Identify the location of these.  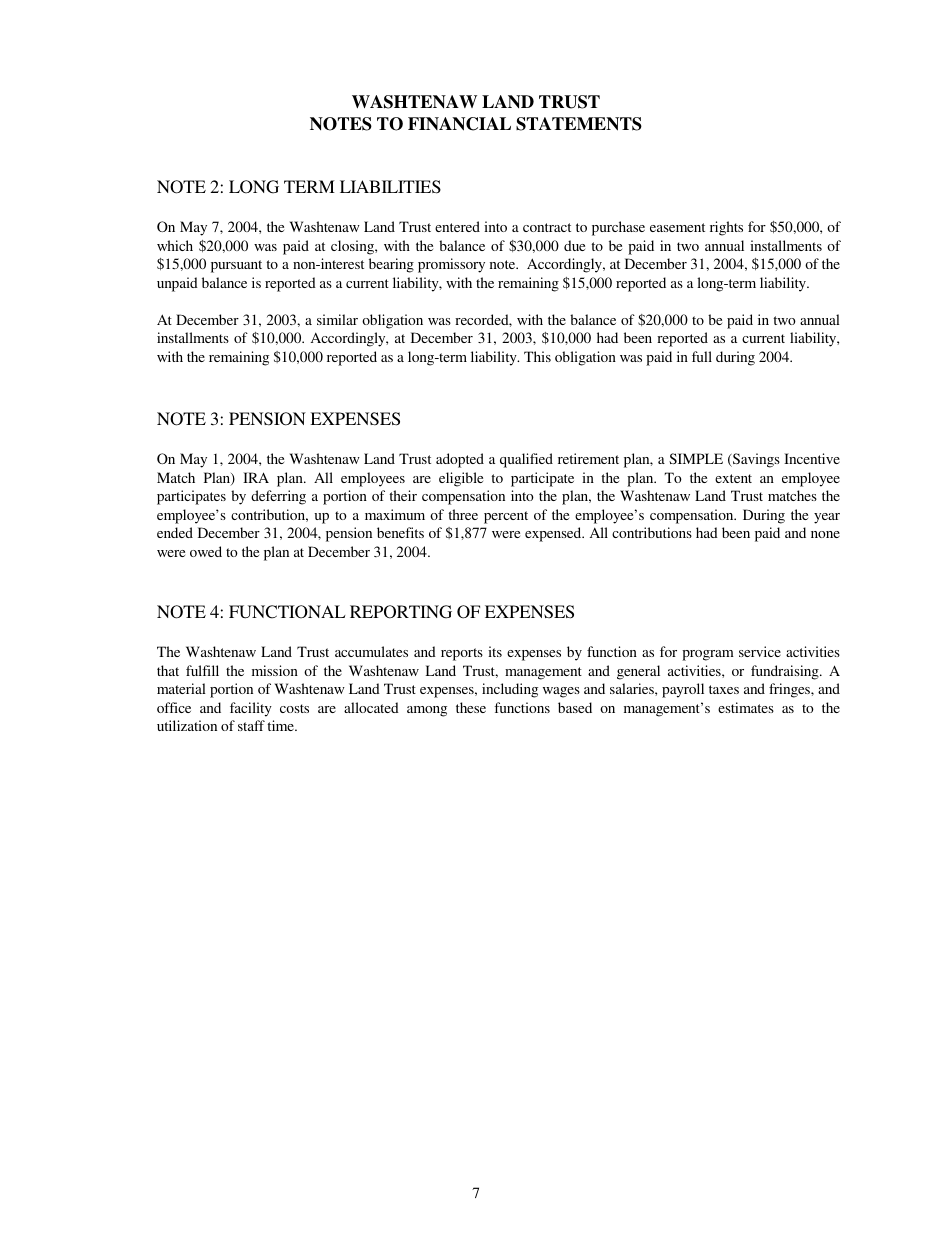
(471, 707).
